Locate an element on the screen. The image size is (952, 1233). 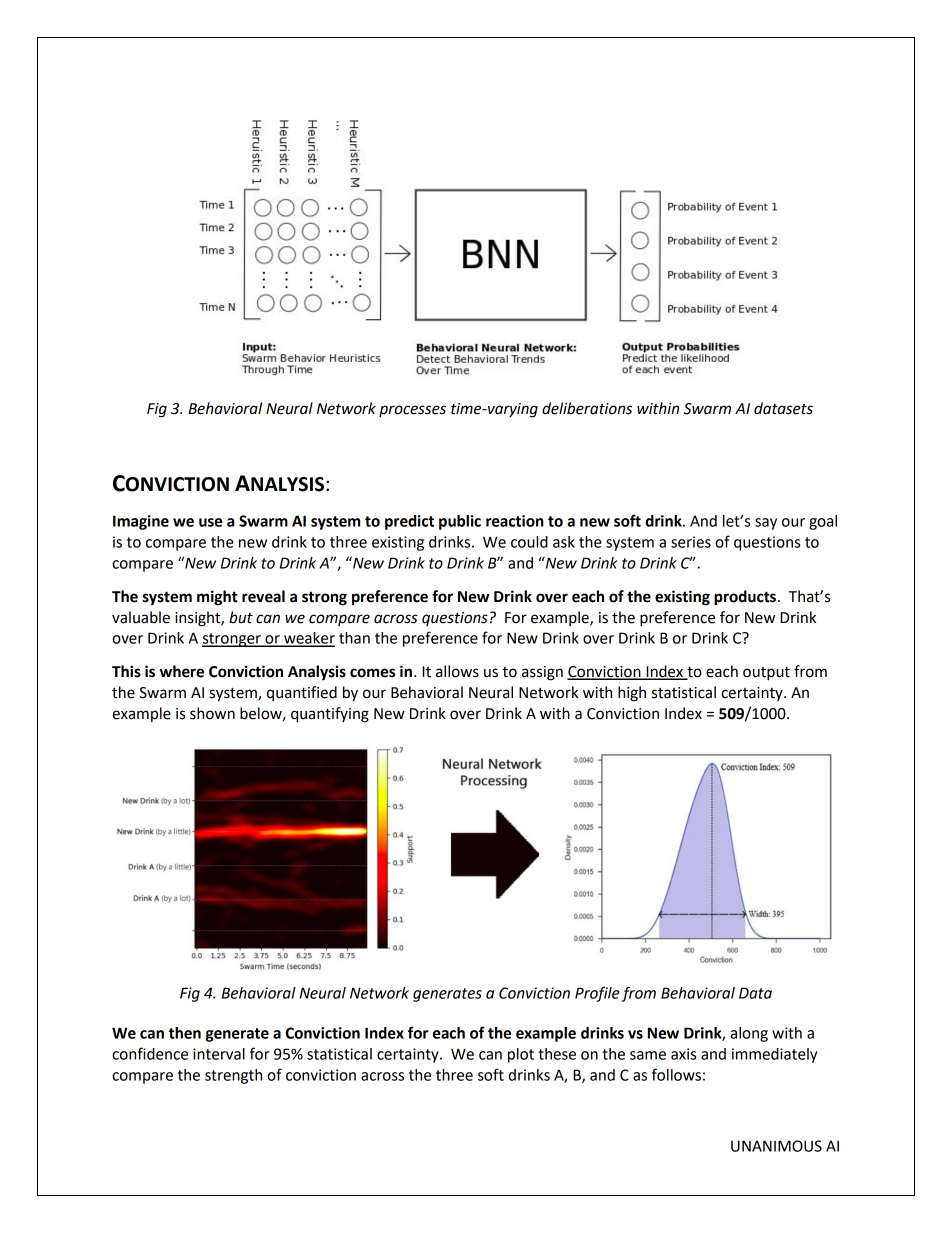
high is located at coordinates (632, 694).
